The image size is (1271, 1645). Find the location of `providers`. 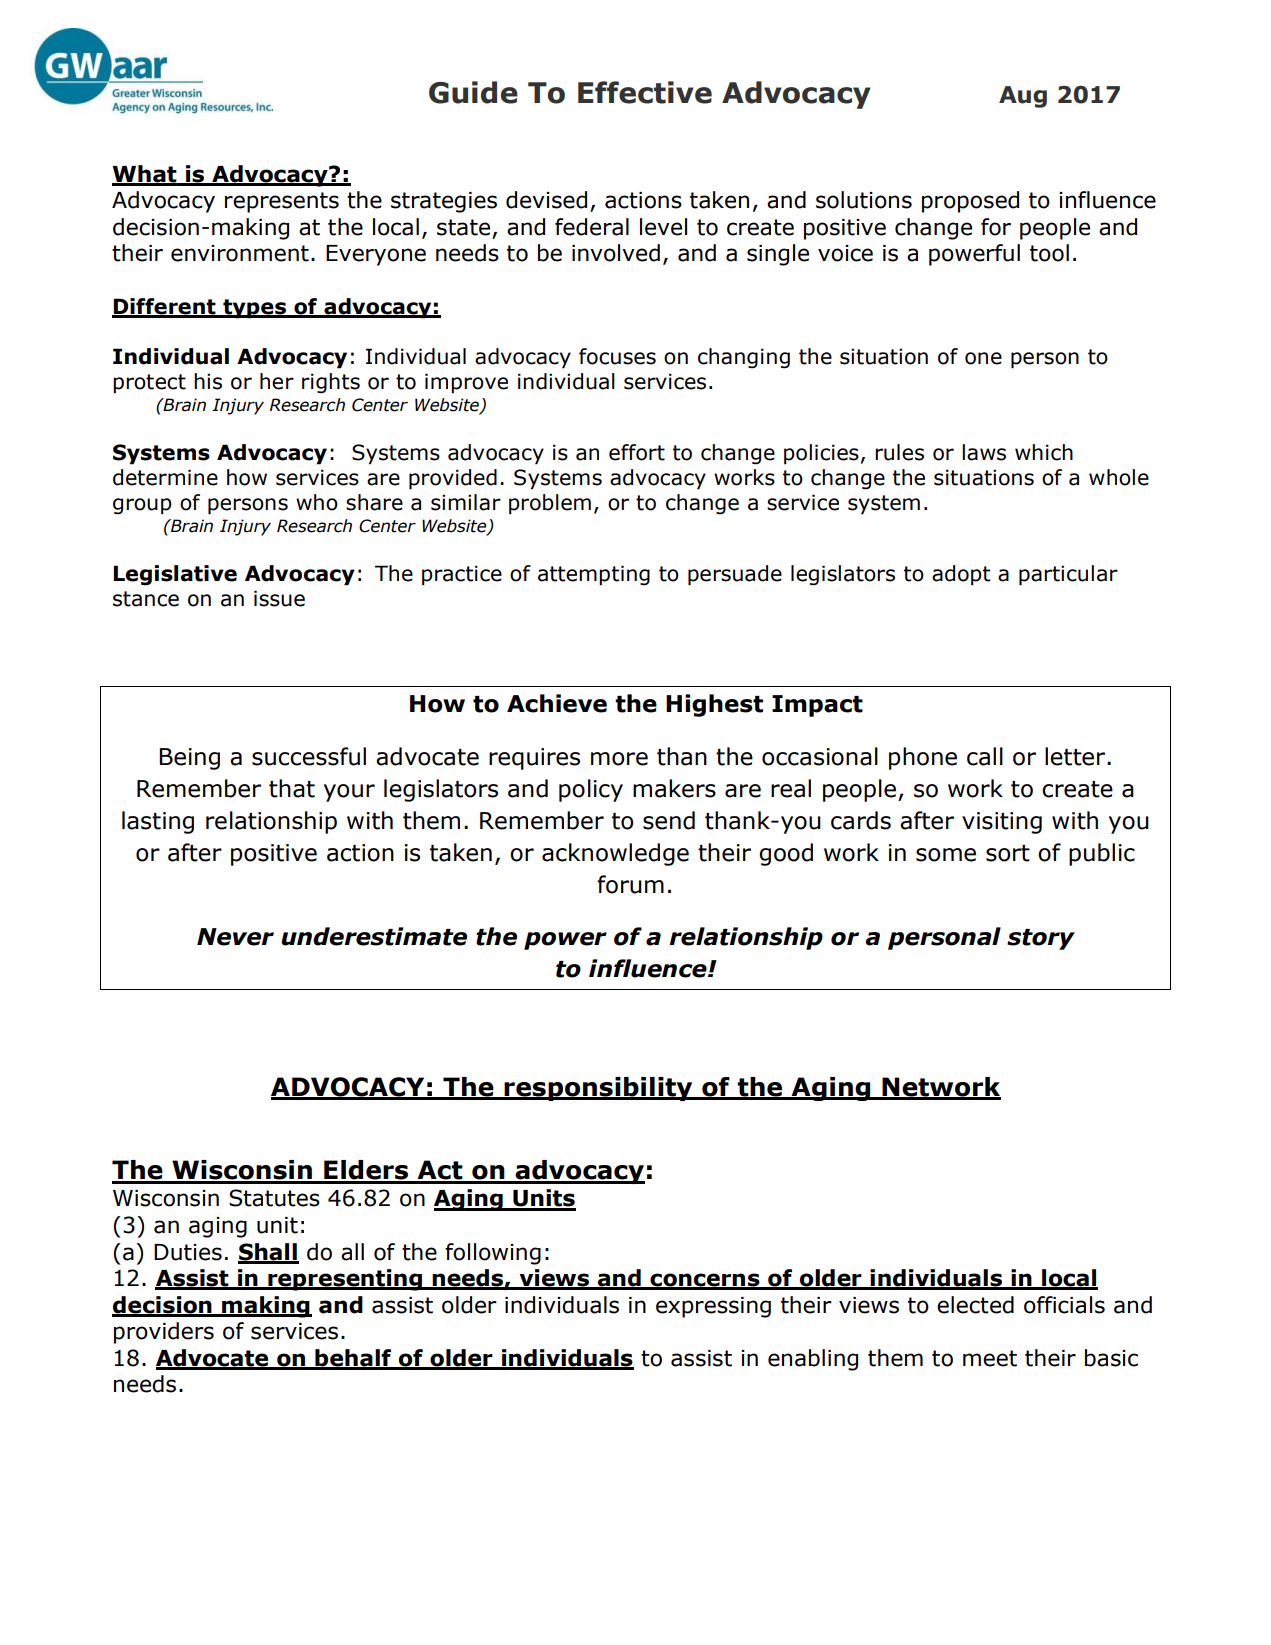

providers is located at coordinates (164, 1333).
